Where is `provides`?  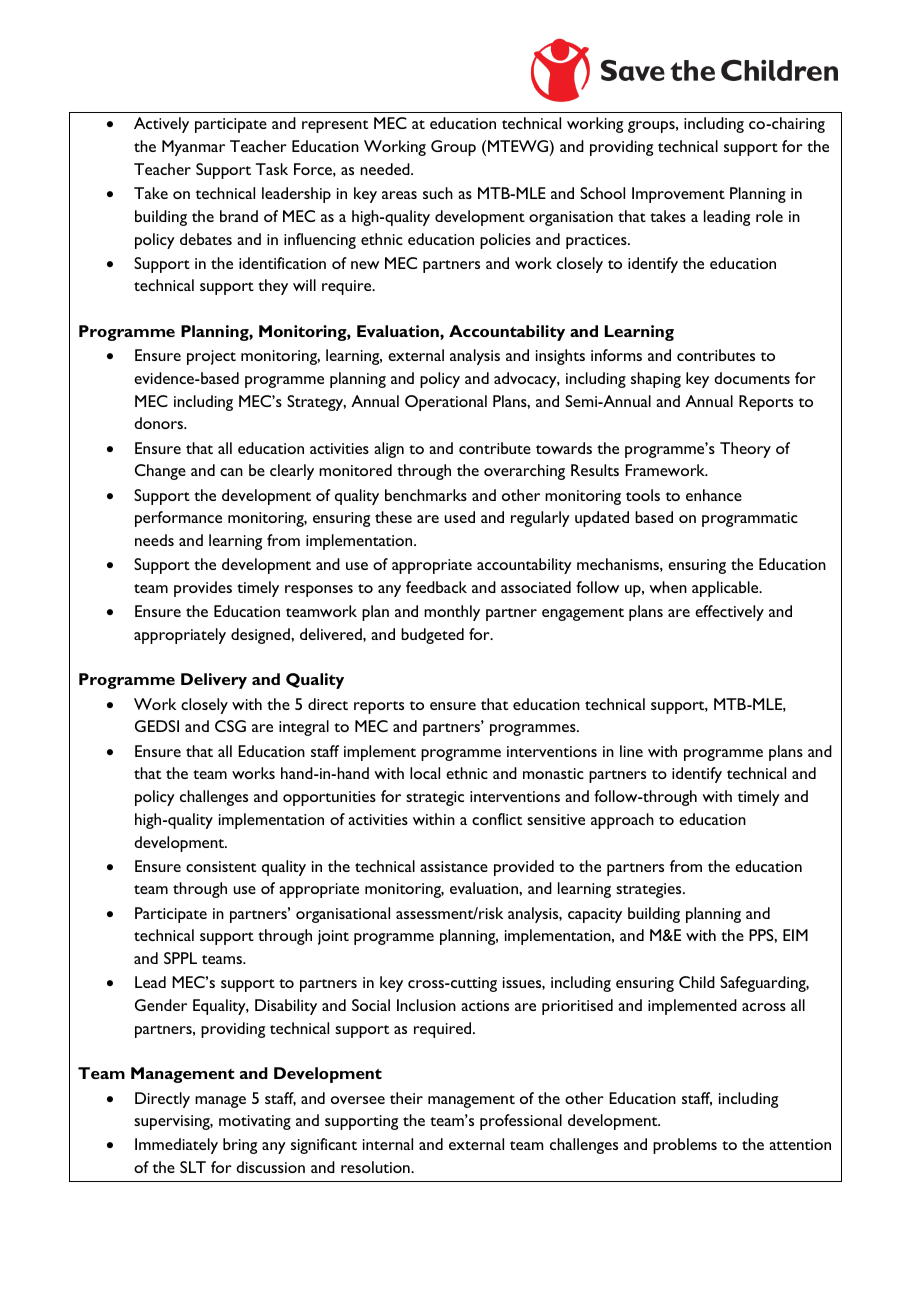
provides is located at coordinates (203, 589).
